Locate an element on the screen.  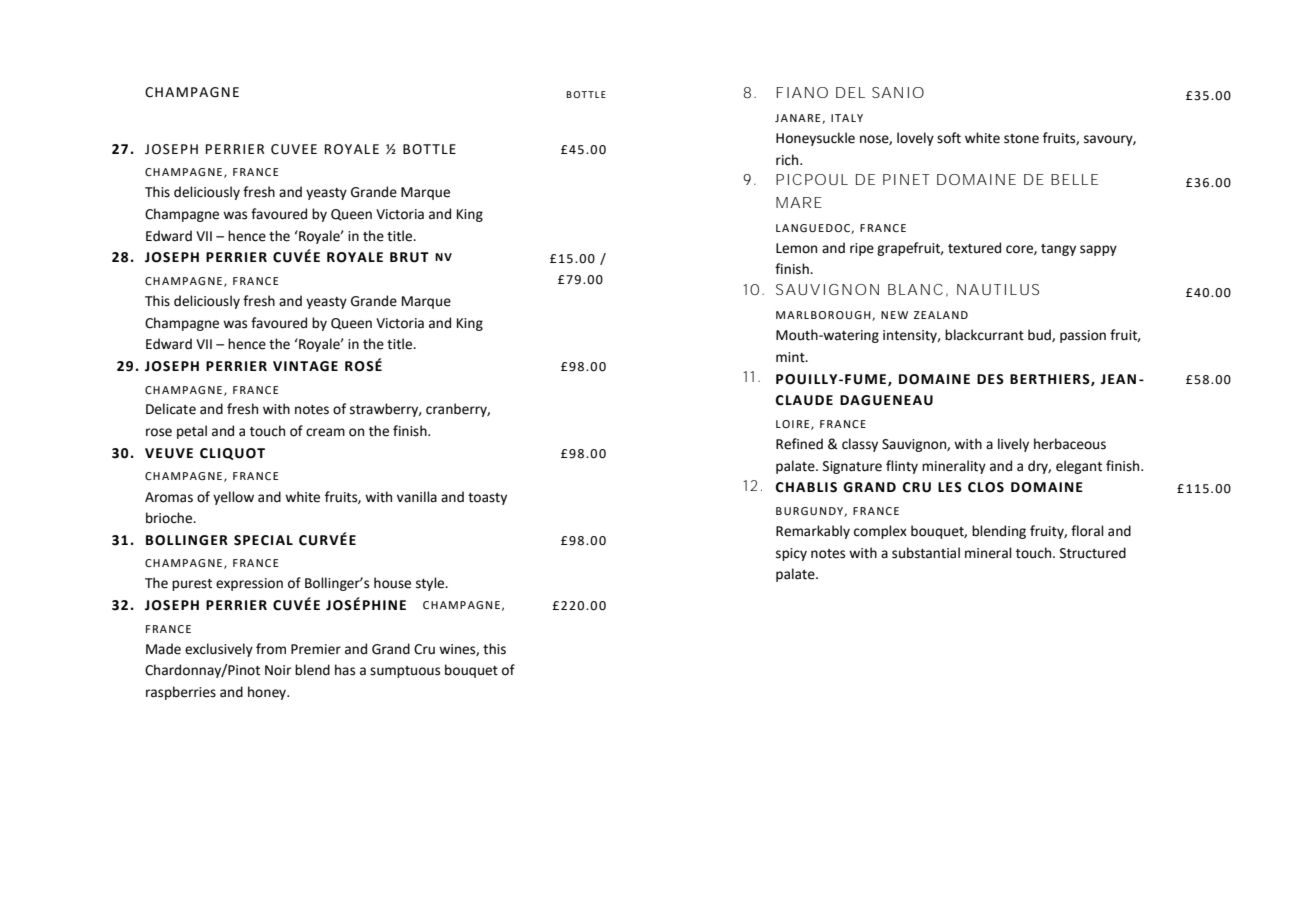
Noir is located at coordinates (278, 670).
